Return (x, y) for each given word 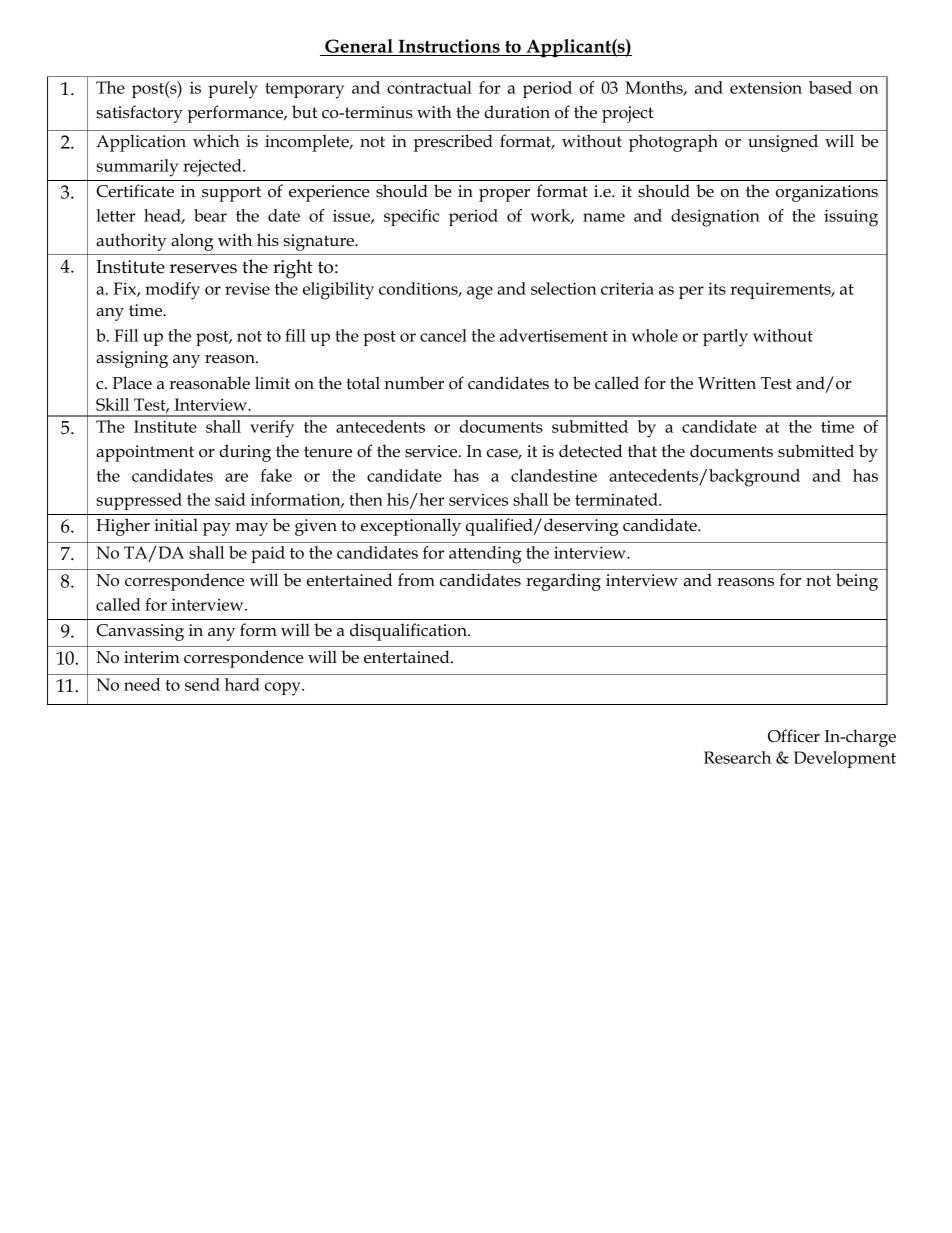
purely (233, 90)
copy (284, 689)
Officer (794, 736)
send (202, 684)
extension (766, 87)
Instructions (449, 46)
